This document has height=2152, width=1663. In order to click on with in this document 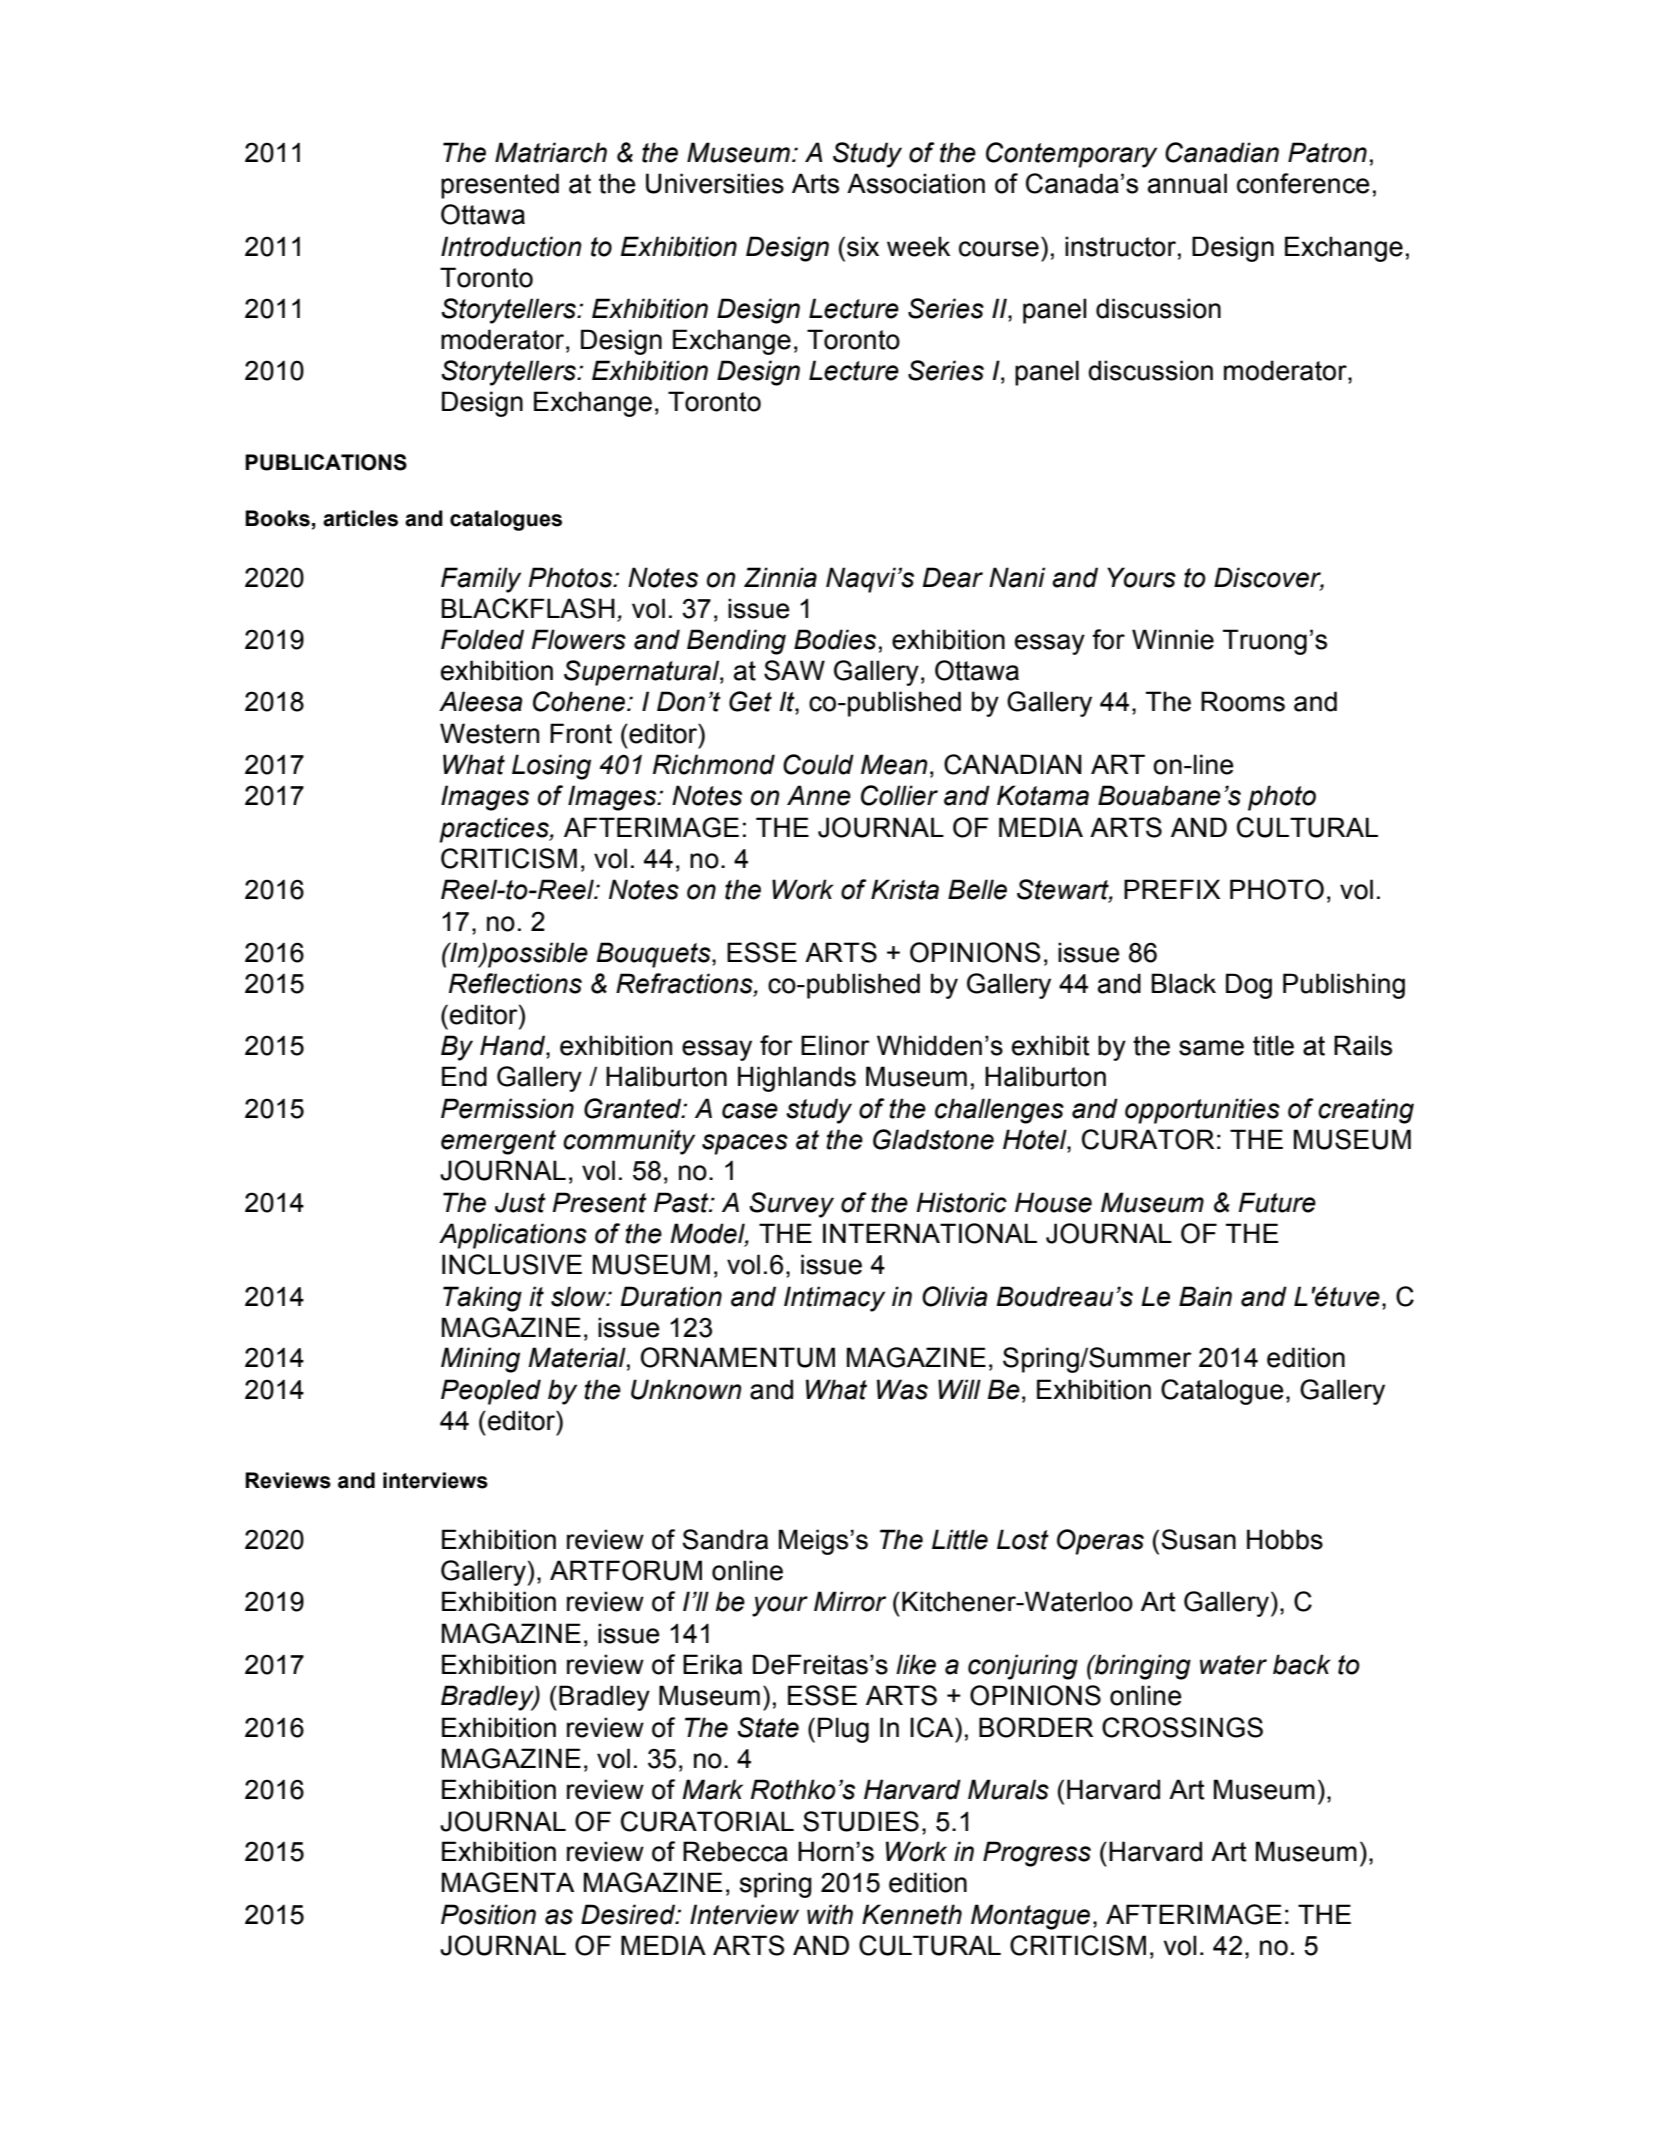, I will do `click(830, 1914)`.
